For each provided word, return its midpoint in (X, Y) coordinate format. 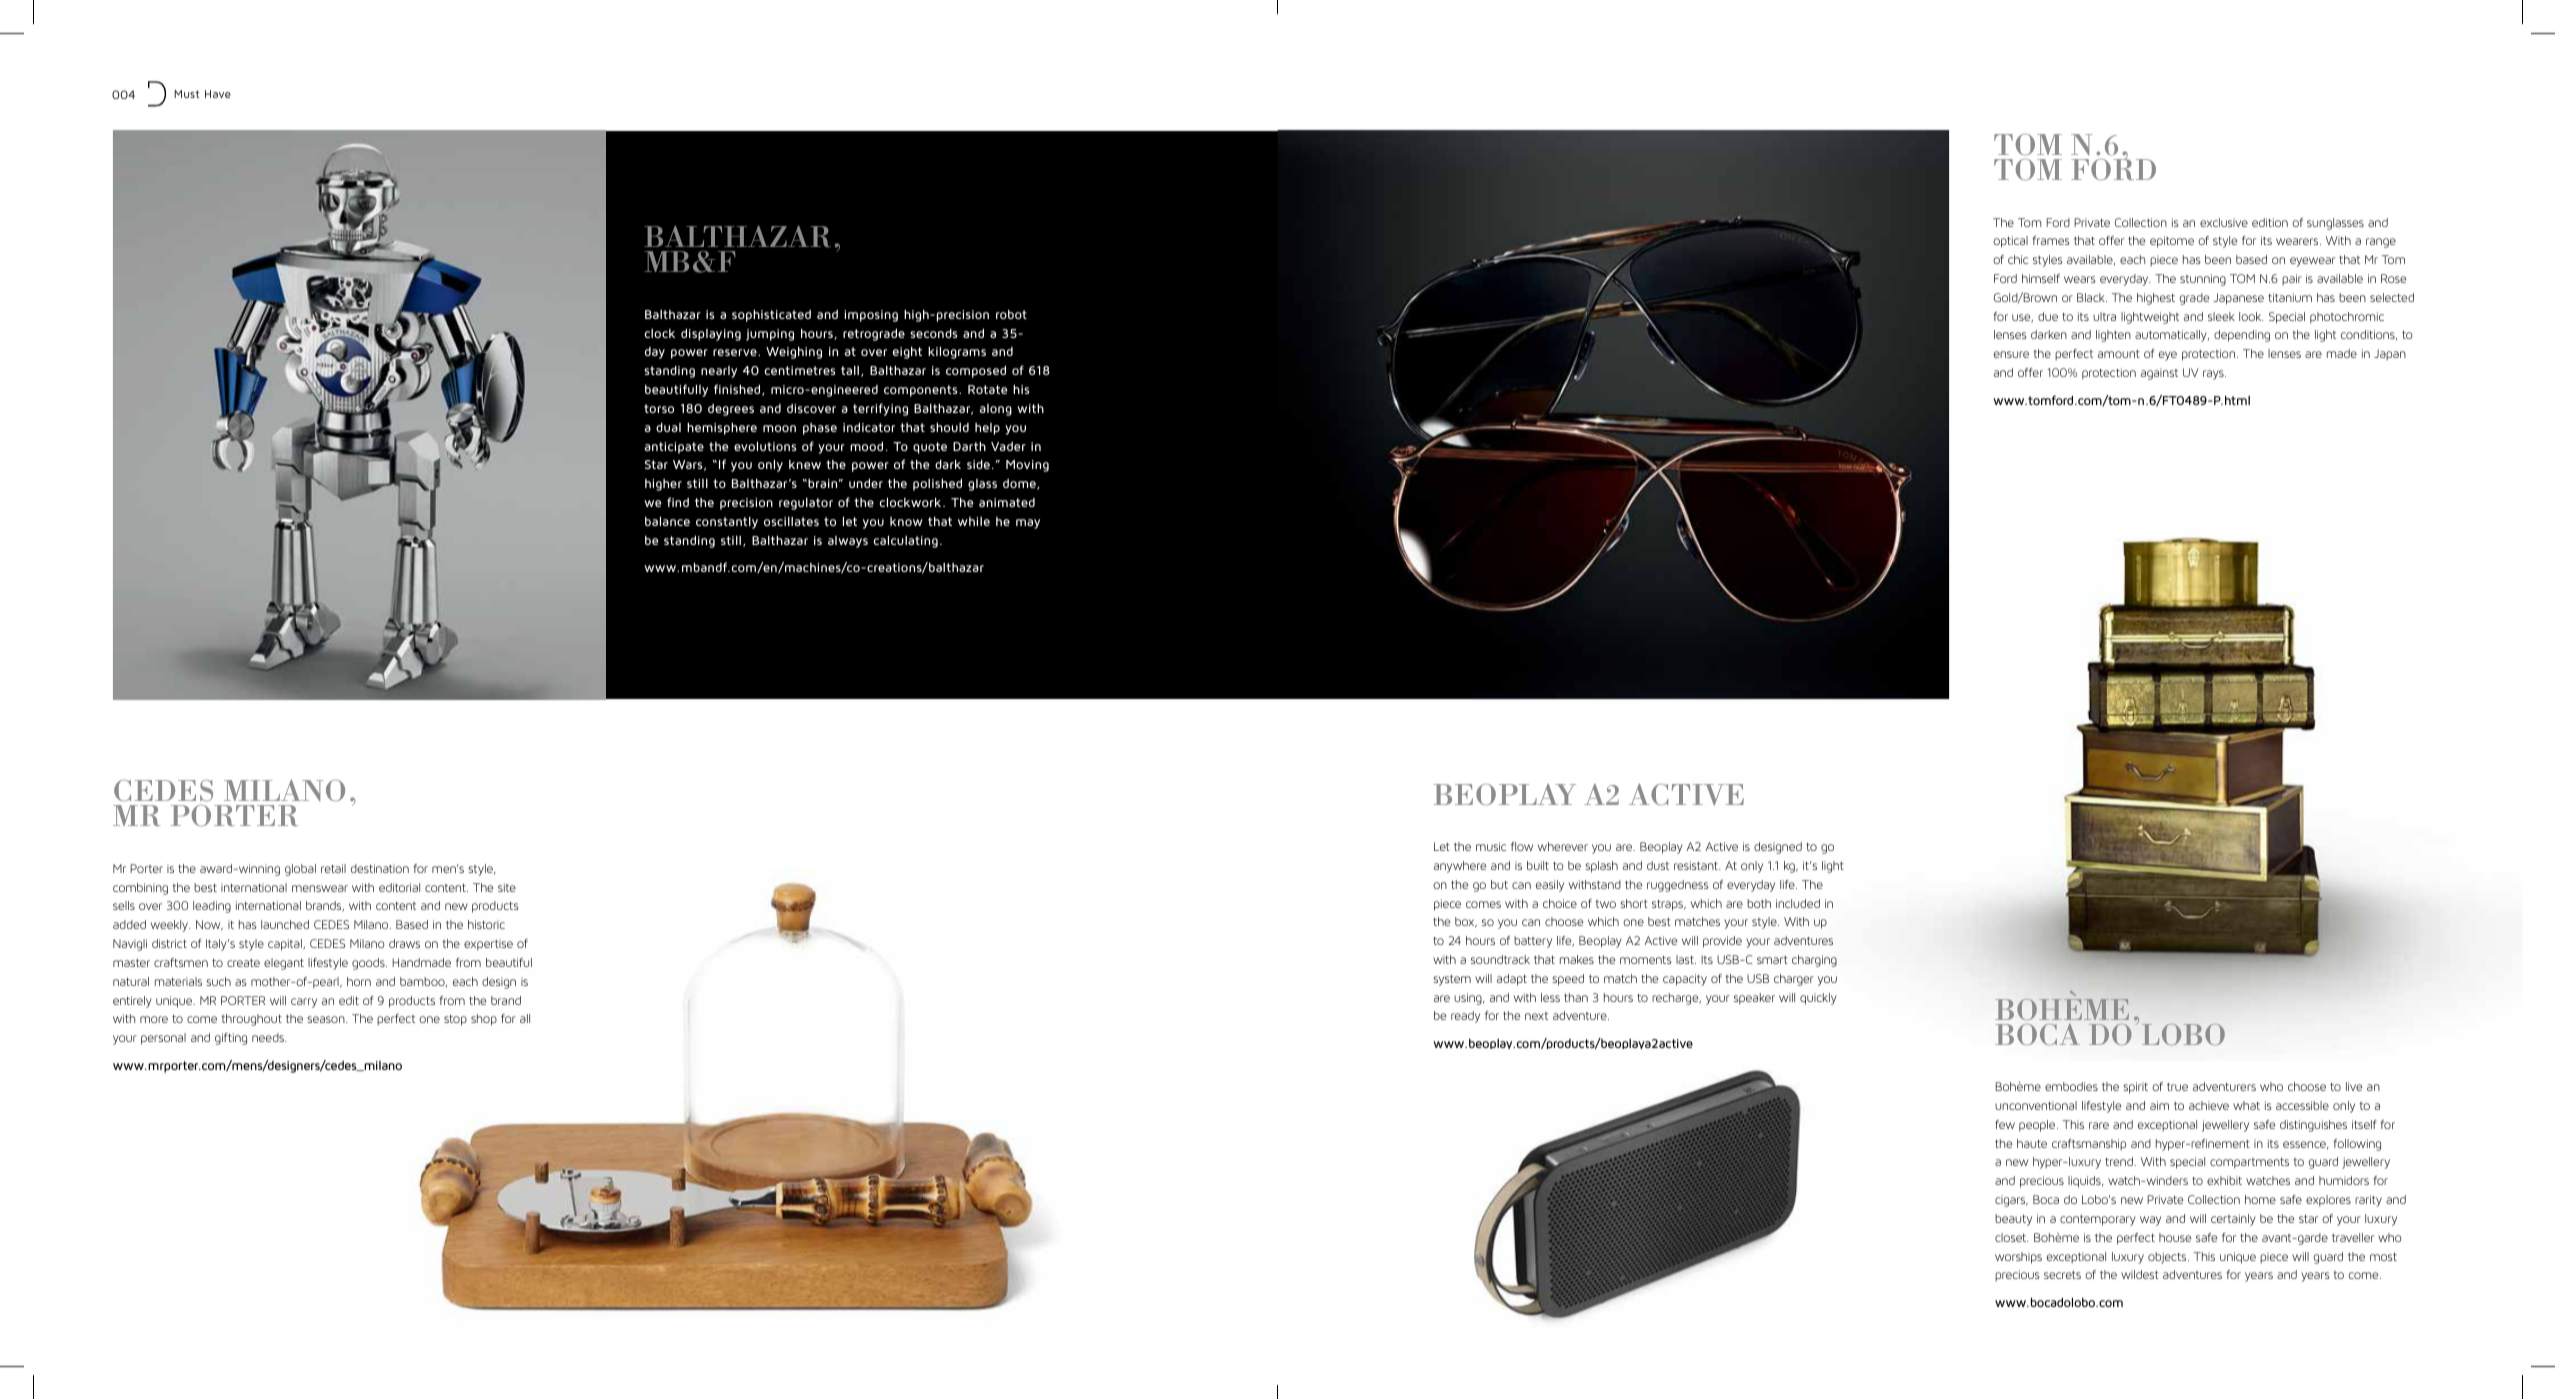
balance (667, 521)
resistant (1697, 865)
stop (455, 1020)
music (1491, 846)
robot (1011, 314)
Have (218, 94)
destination (380, 868)
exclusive (2224, 222)
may (1028, 524)
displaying (711, 335)
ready (1465, 1017)
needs (269, 1037)
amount (2119, 354)
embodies (2071, 1086)
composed (976, 372)
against (2159, 374)
